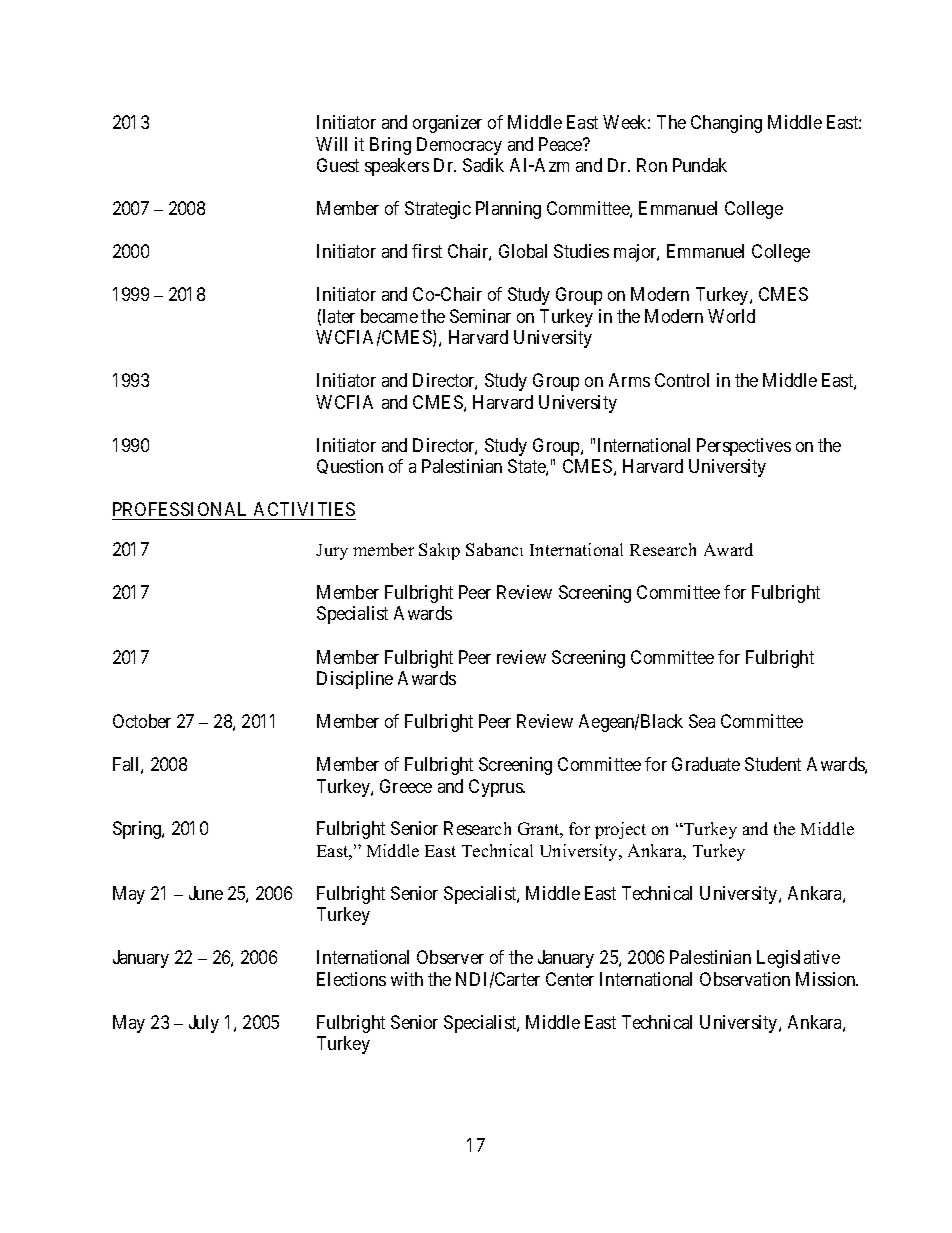  What do you see at coordinates (331, 144) in the page?
I see `Will` at bounding box center [331, 144].
